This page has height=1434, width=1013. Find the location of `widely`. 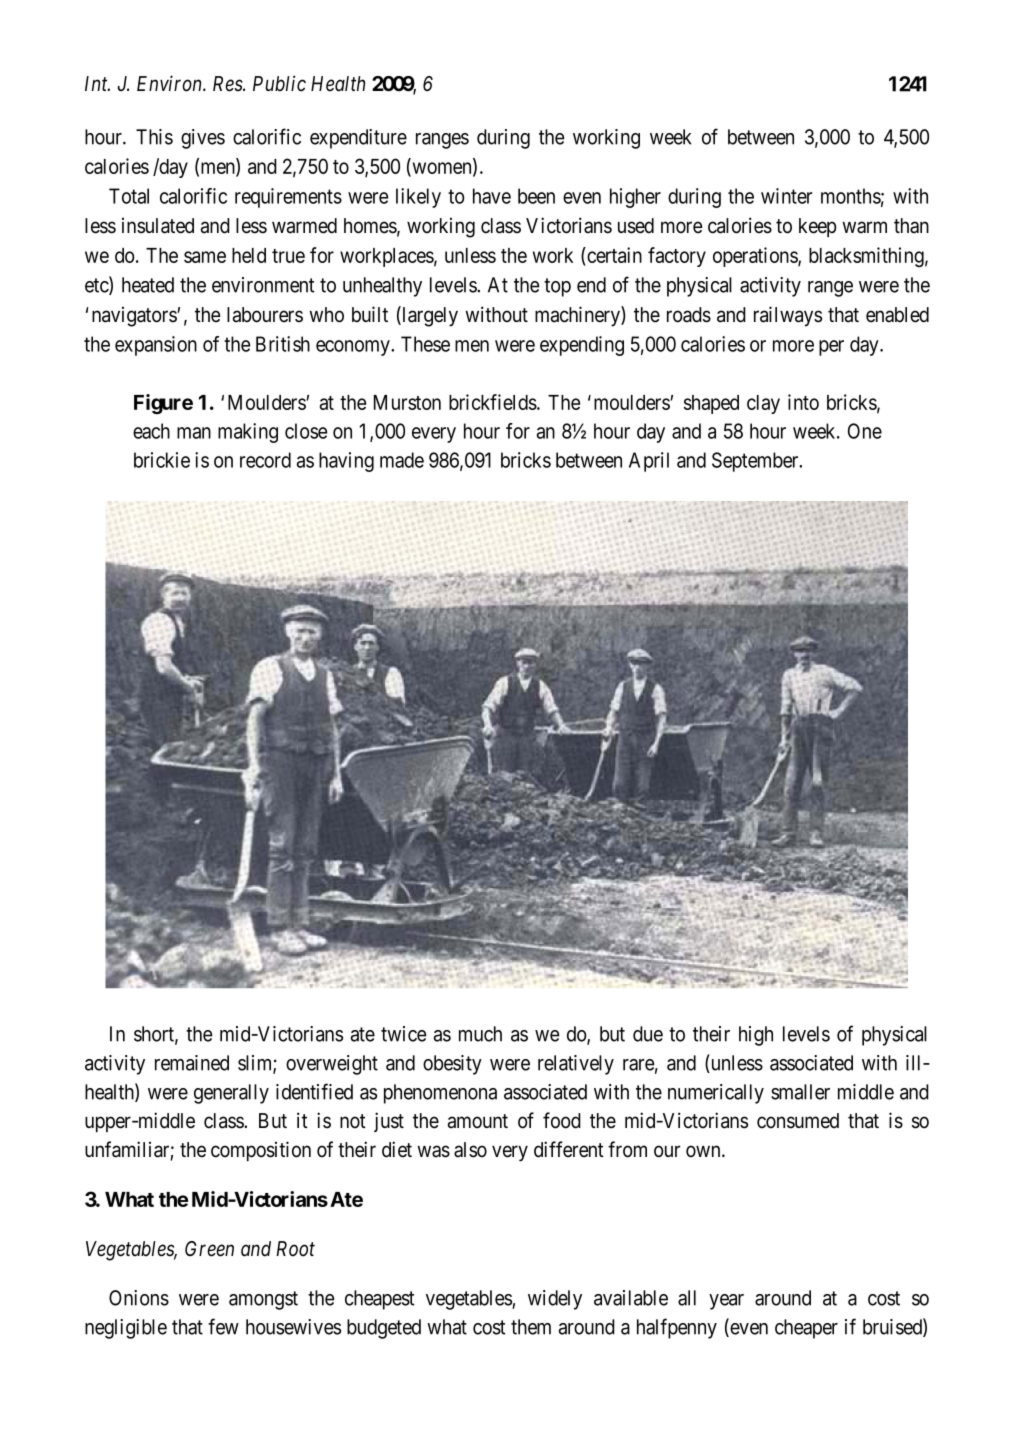

widely is located at coordinates (555, 1300).
